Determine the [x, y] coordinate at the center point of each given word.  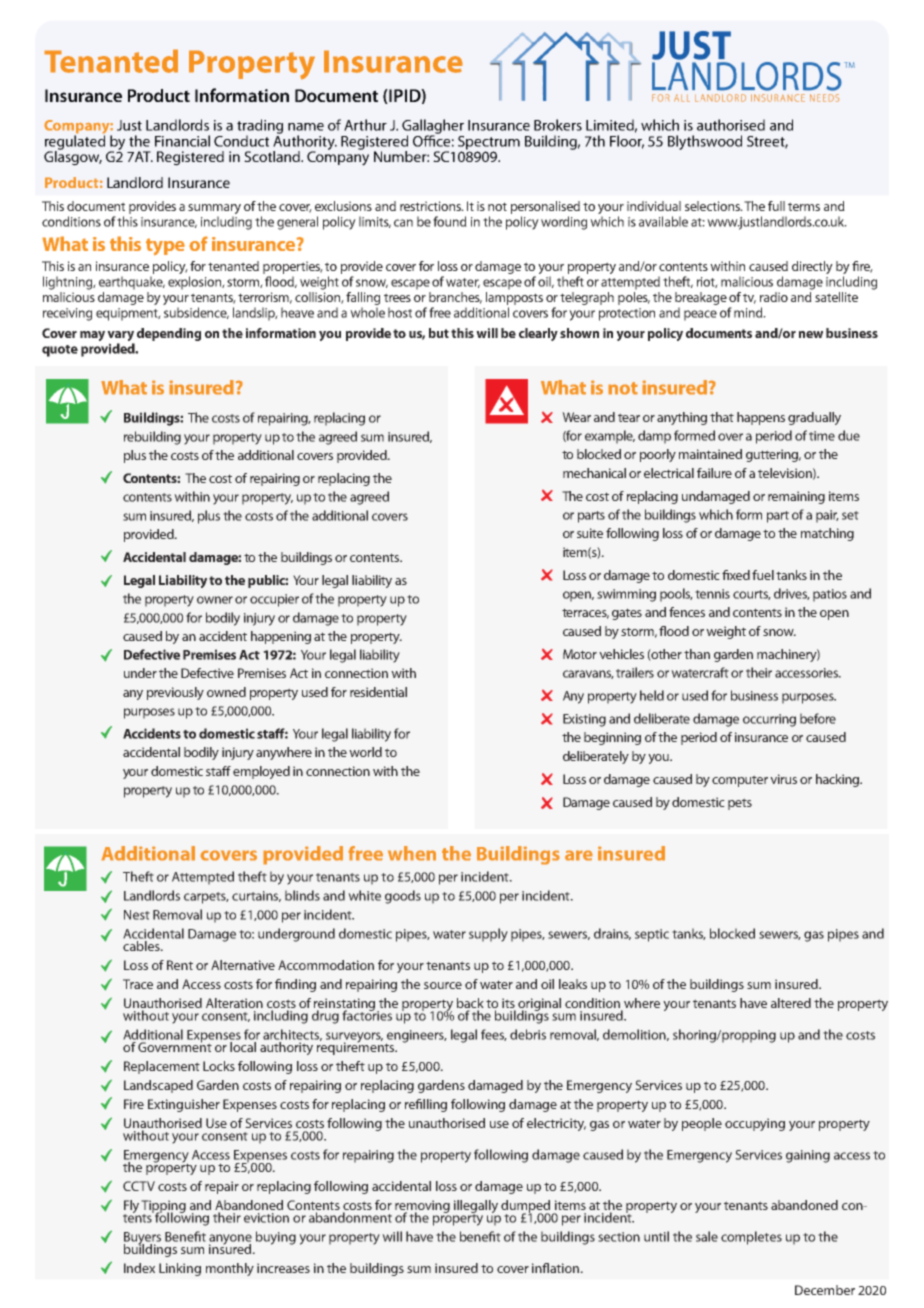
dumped [527, 1207]
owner [215, 600]
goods [403, 897]
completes [751, 1238]
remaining [796, 497]
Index [139, 1268]
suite [590, 533]
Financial [182, 141]
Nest [137, 915]
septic [652, 935]
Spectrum [489, 144]
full [776, 206]
